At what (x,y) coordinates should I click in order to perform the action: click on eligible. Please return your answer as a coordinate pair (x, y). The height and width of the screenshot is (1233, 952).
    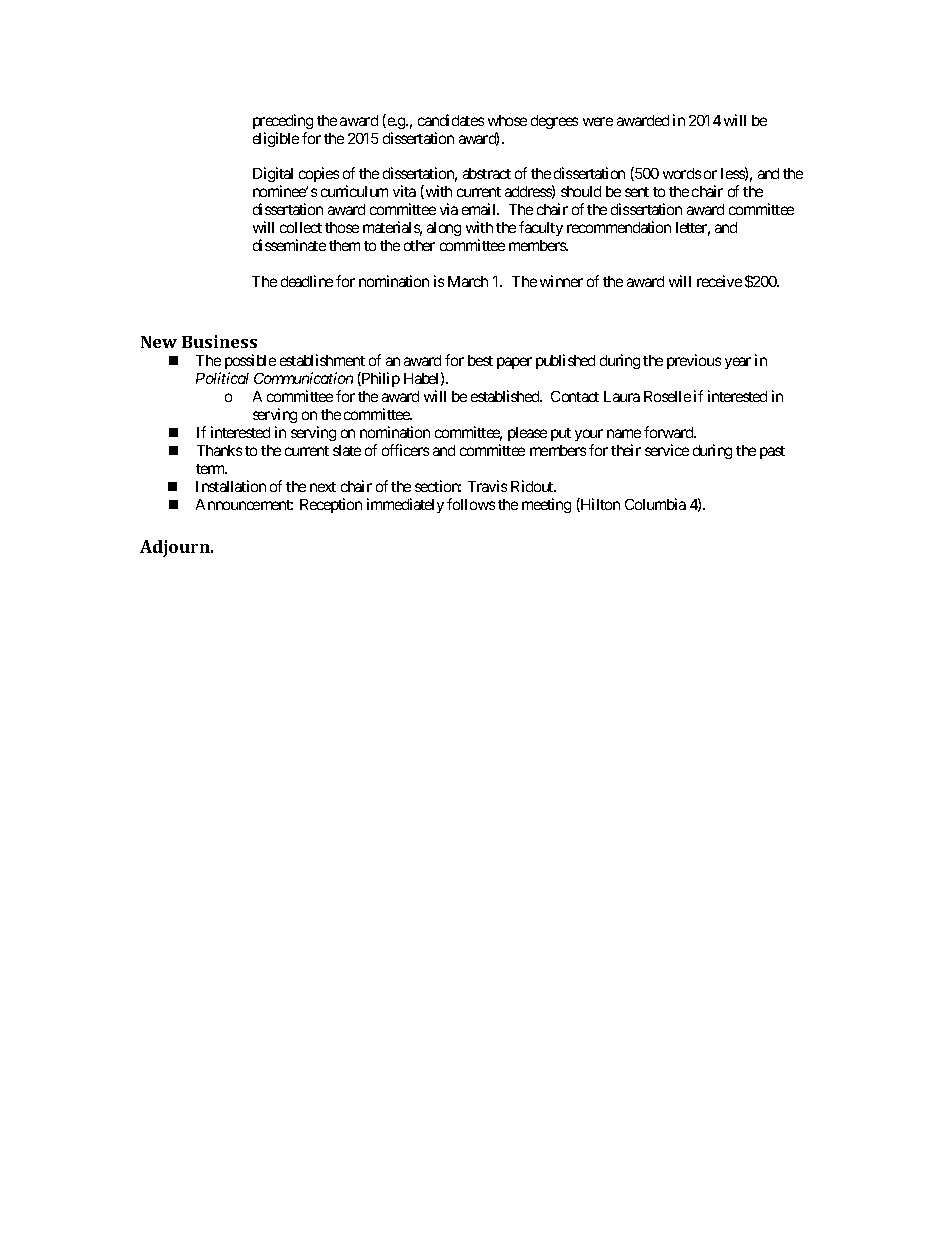
    Looking at the image, I should click on (276, 139).
